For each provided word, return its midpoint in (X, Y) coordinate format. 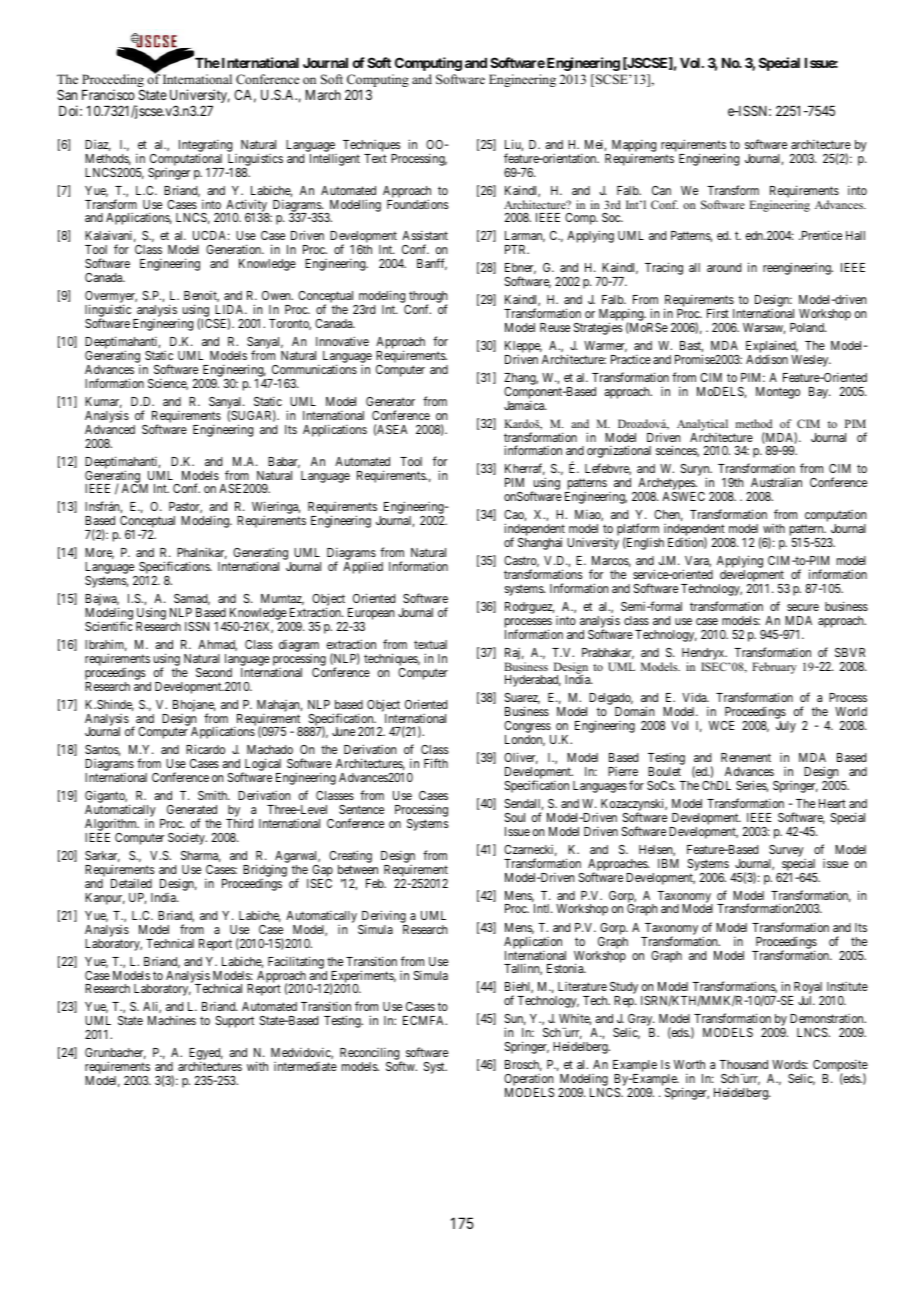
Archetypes (666, 485)
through (427, 298)
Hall (855, 235)
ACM (135, 488)
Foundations (418, 204)
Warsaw (764, 328)
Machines (172, 1020)
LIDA (231, 309)
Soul (515, 817)
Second (214, 672)
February (774, 668)
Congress (527, 728)
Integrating (205, 147)
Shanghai (540, 543)
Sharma (201, 856)
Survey (786, 851)
